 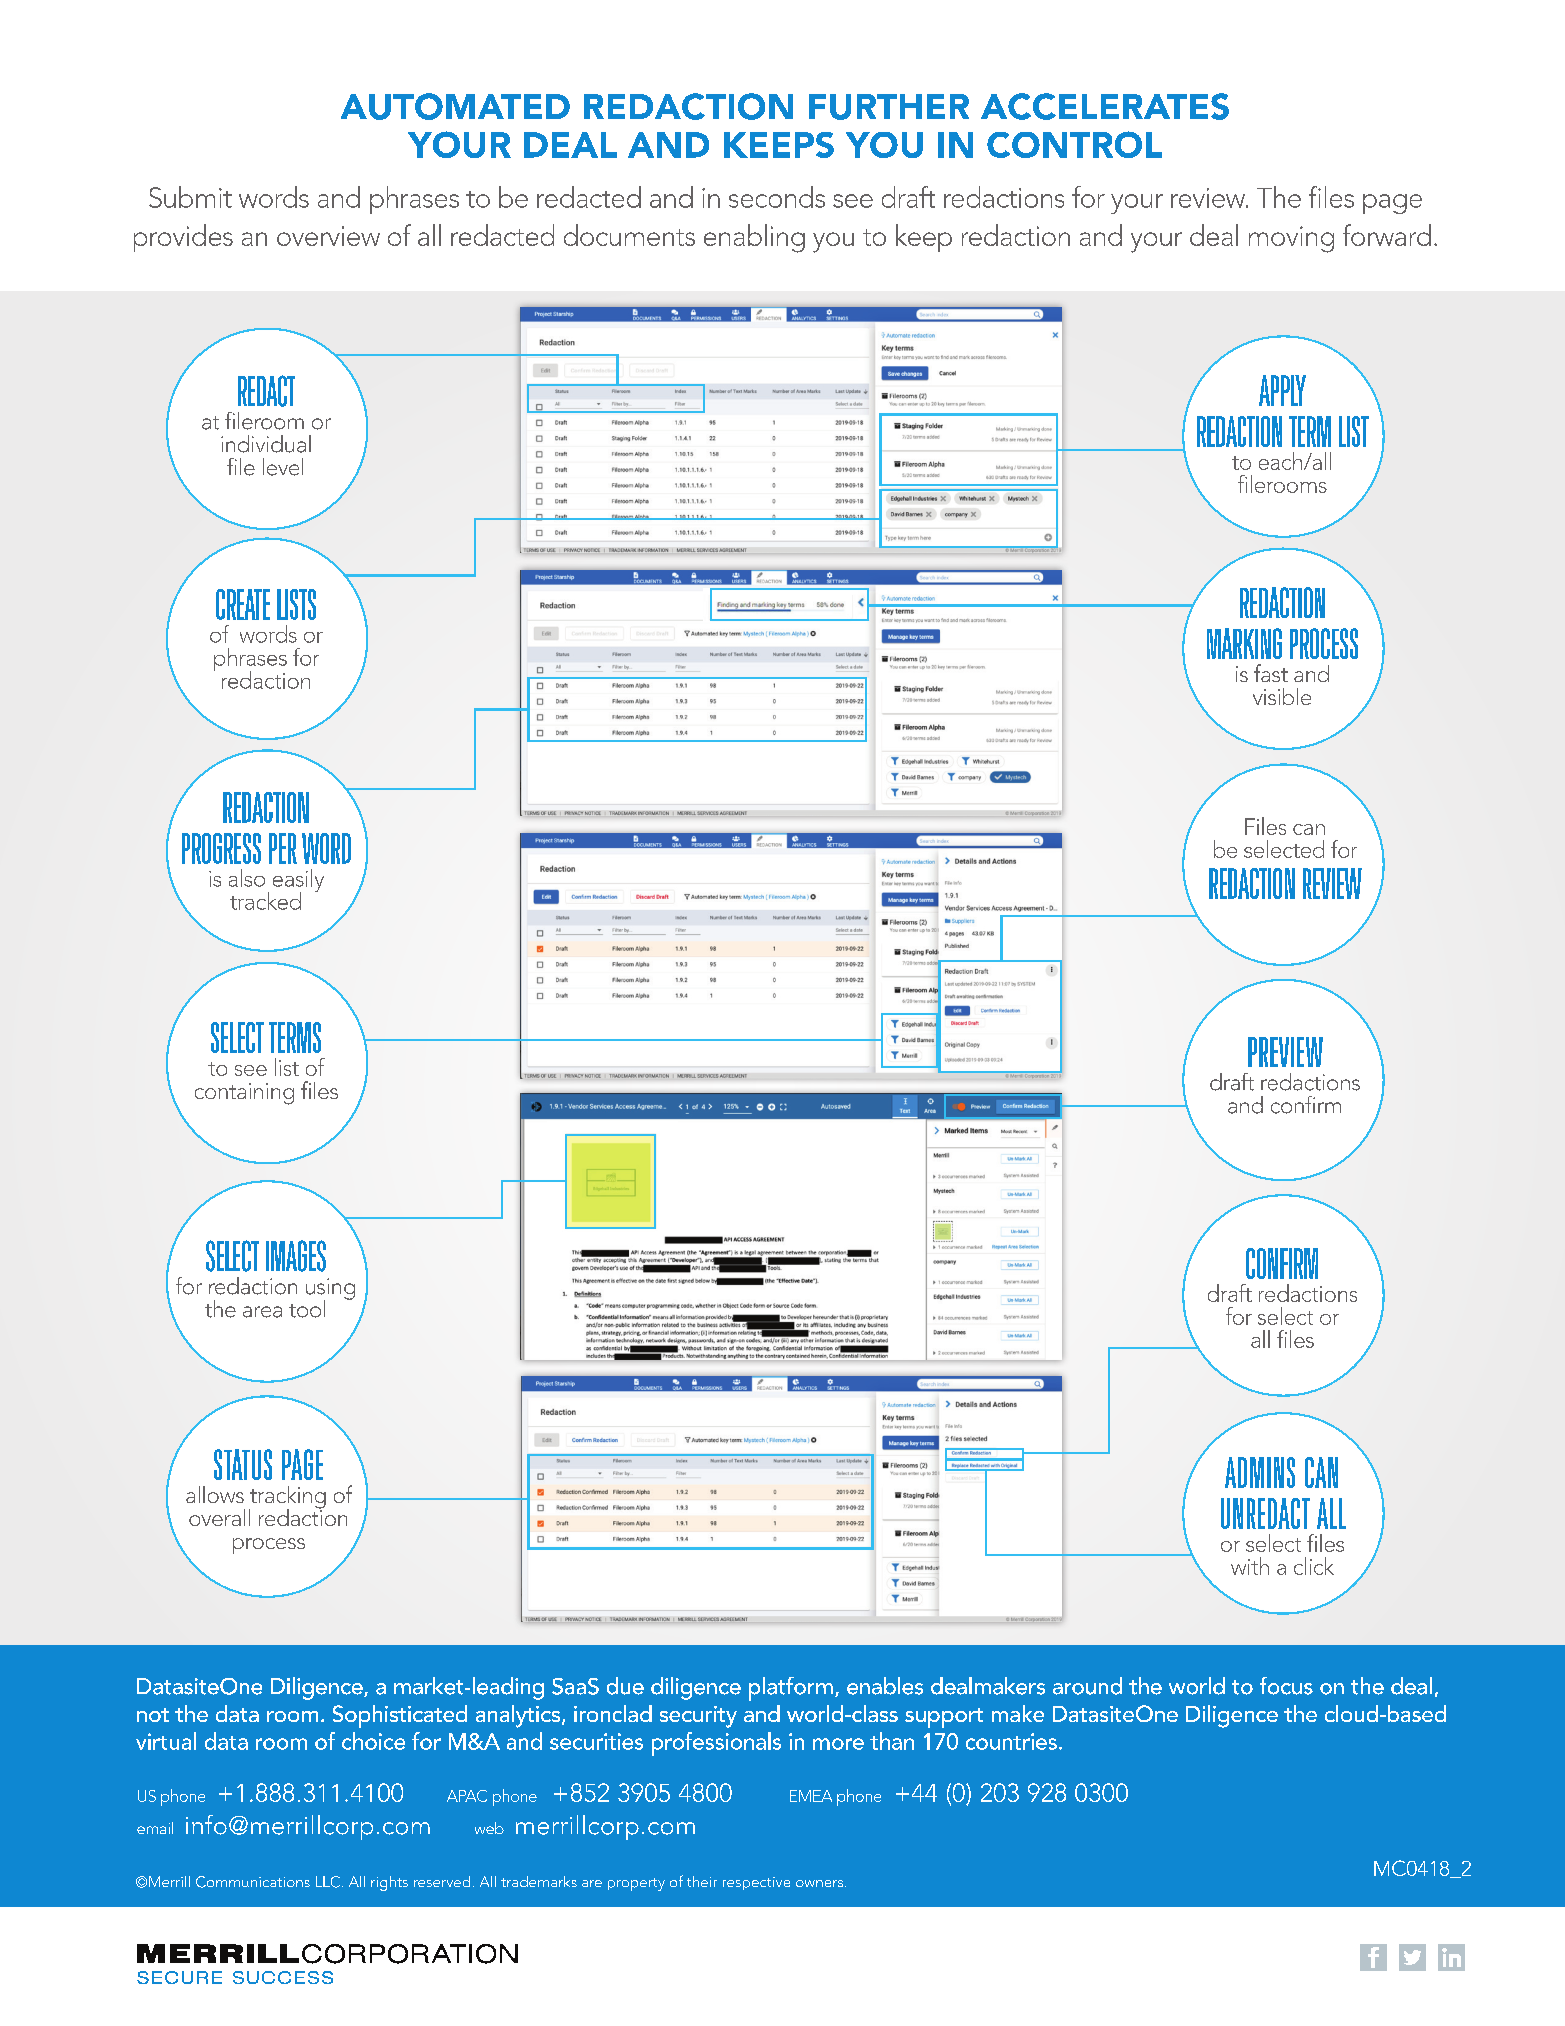 What do you see at coordinates (888, 991) in the image?
I see `copied` at bounding box center [888, 991].
